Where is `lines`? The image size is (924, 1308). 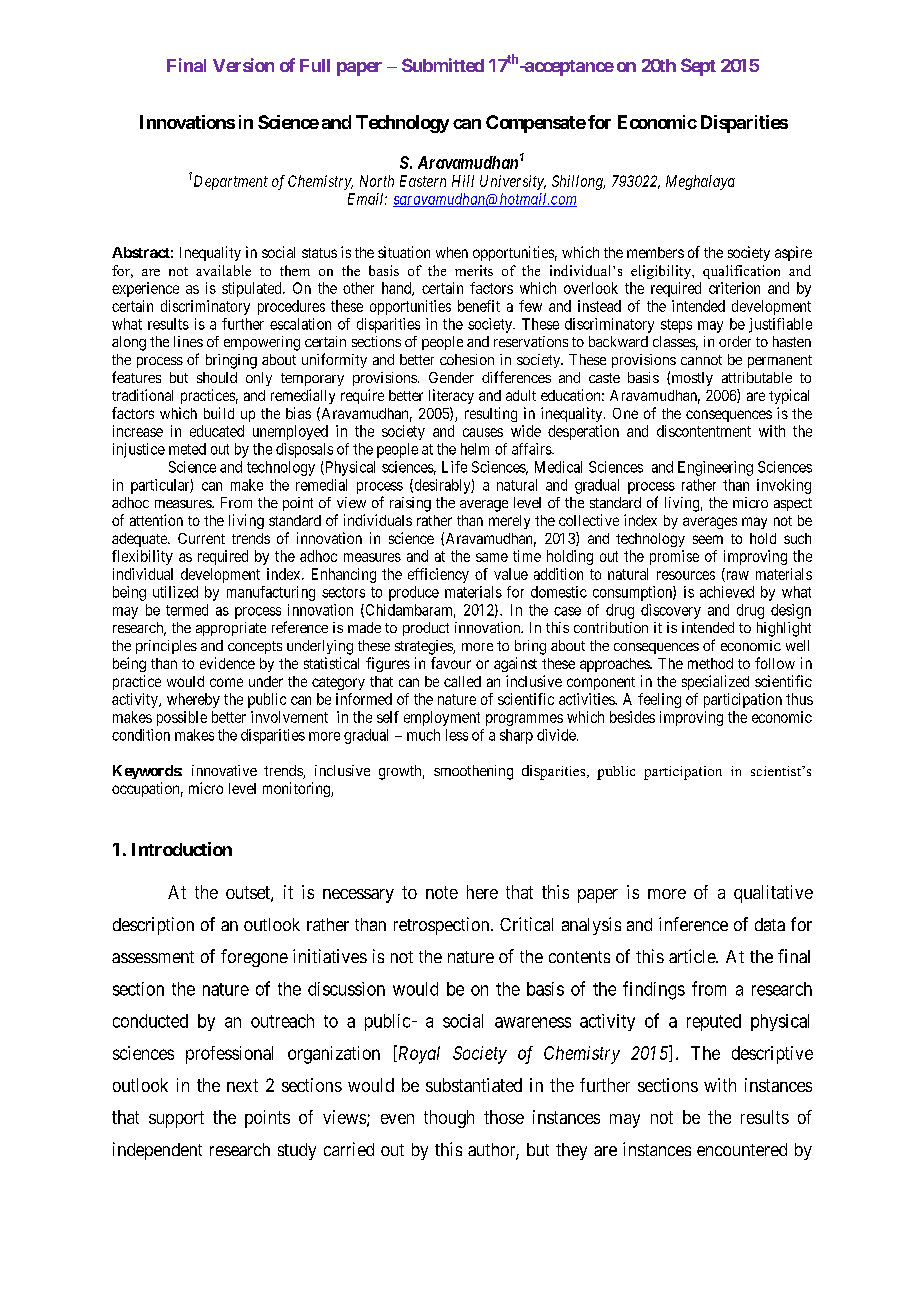 lines is located at coordinates (188, 341).
